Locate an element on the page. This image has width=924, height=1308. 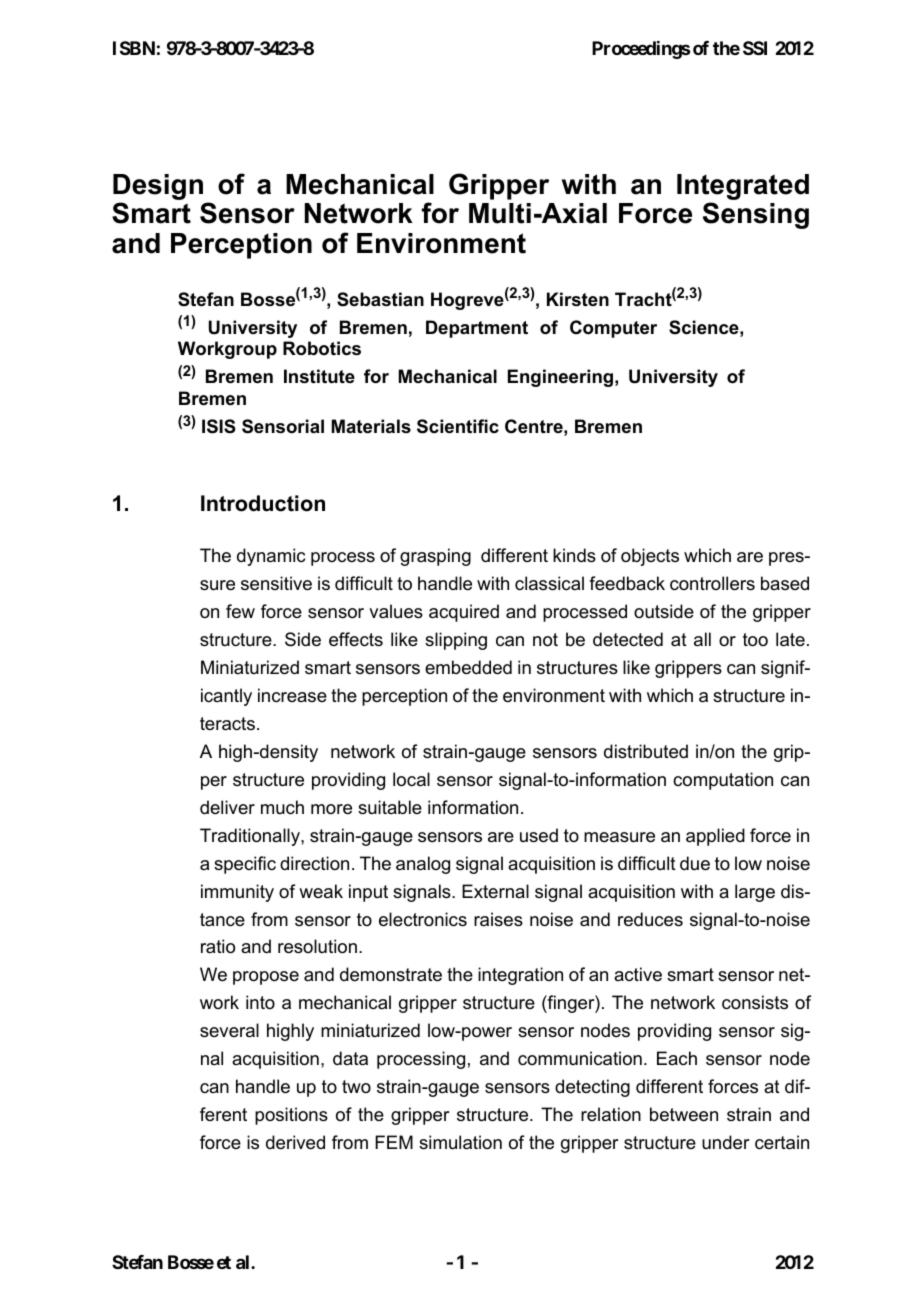
acquired is located at coordinates (464, 613).
